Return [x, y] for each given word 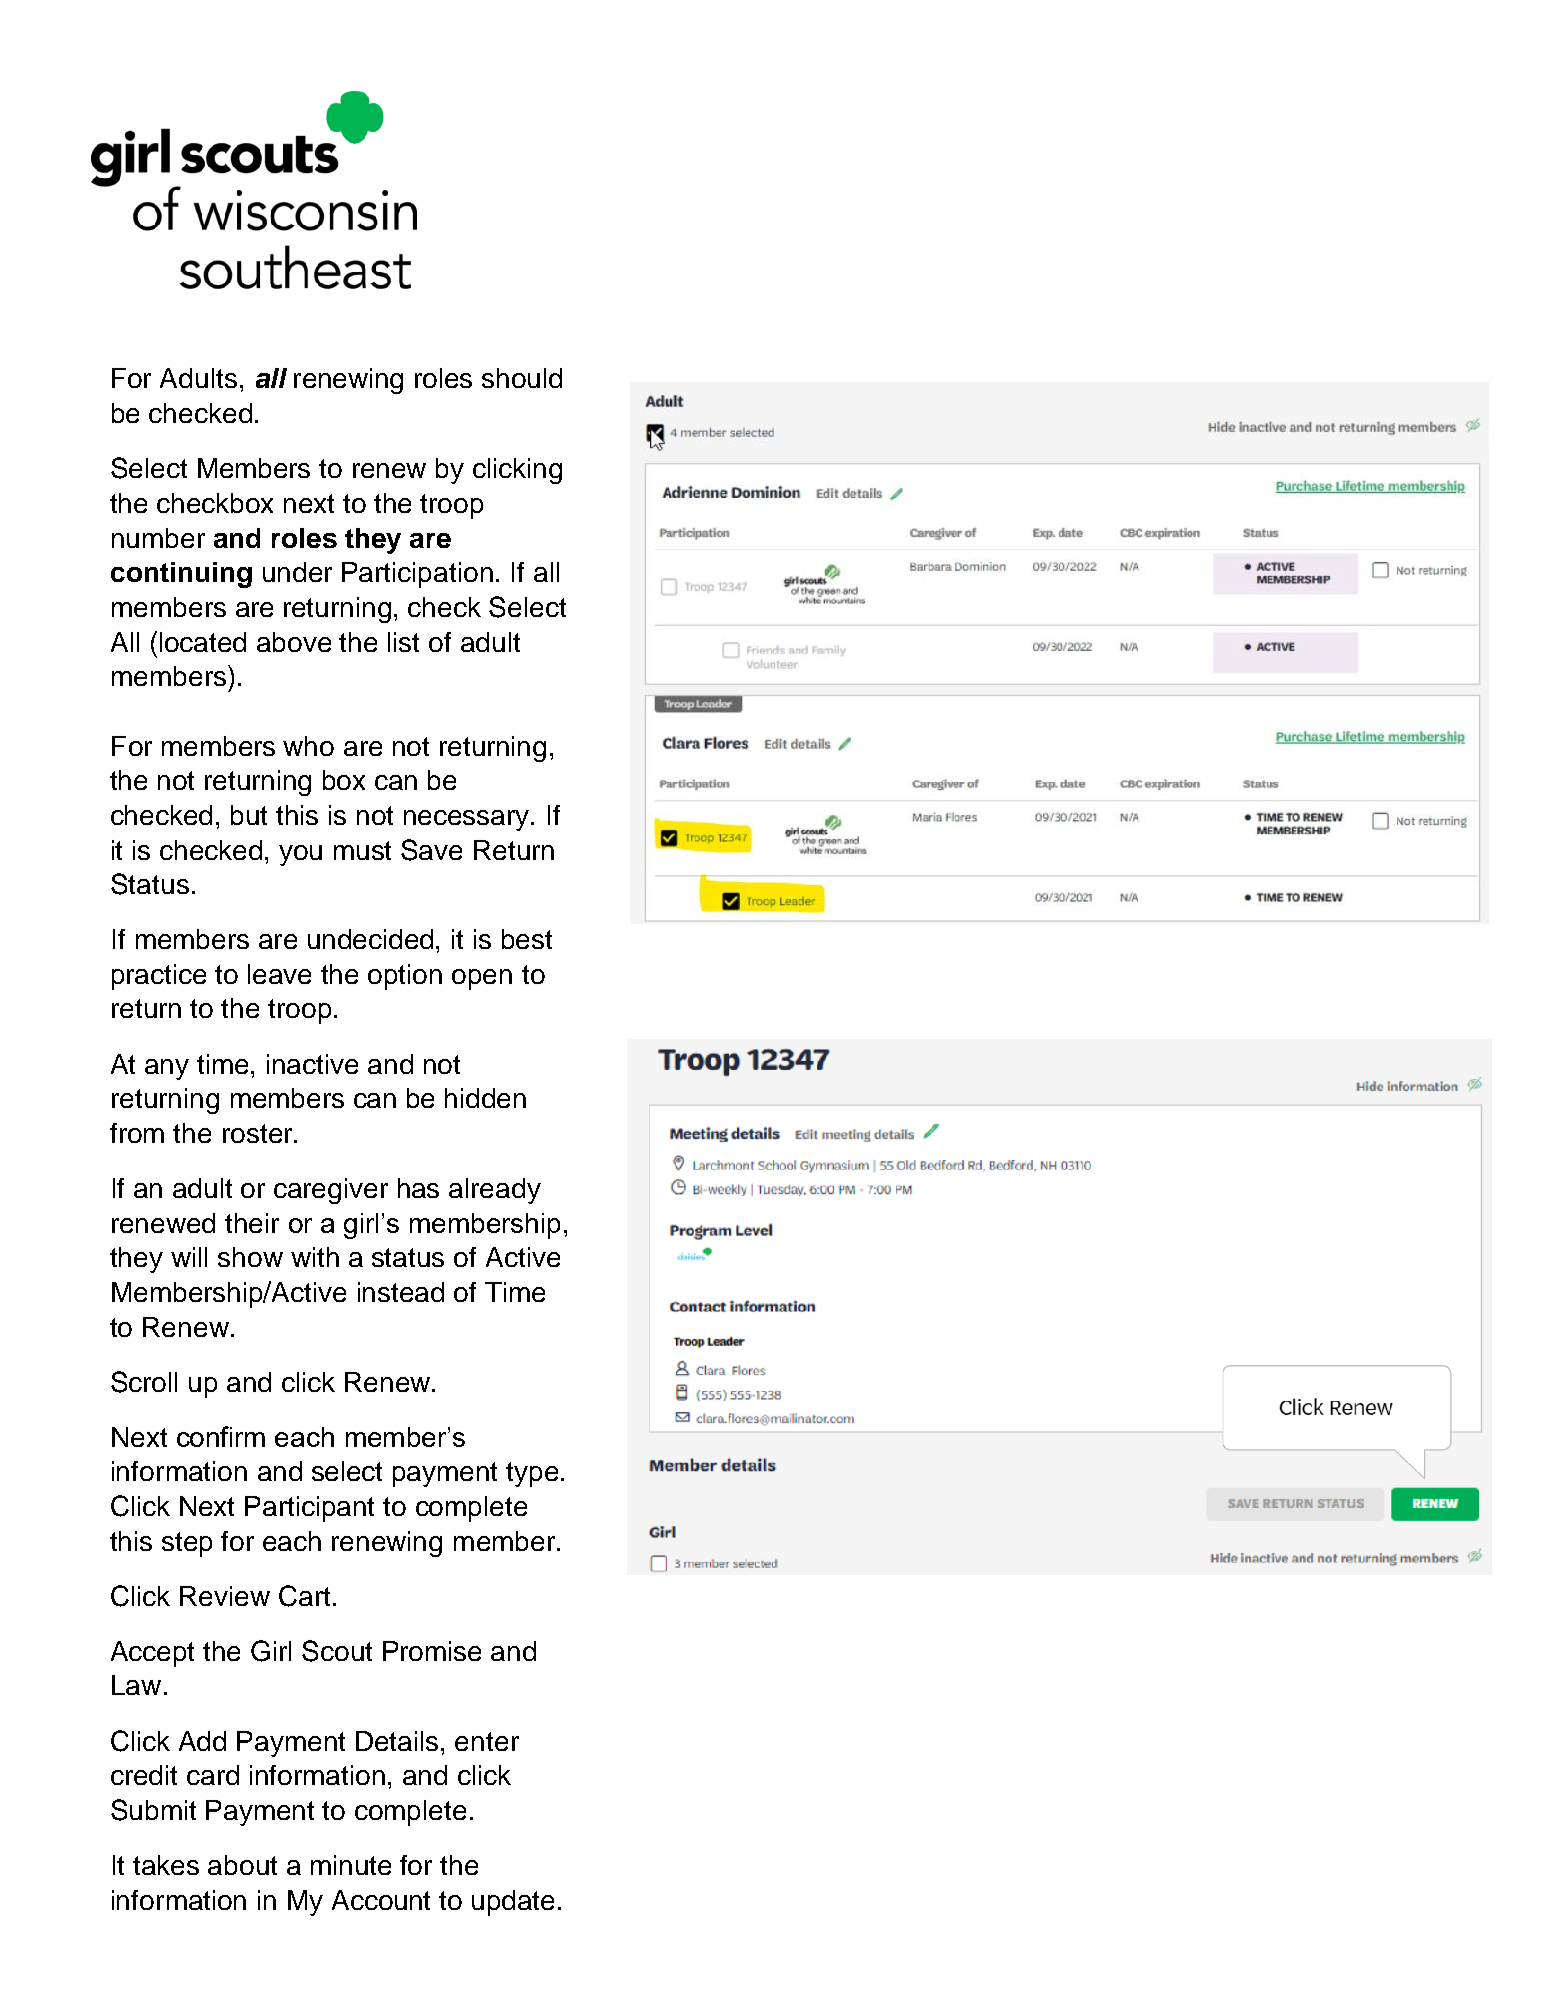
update [513, 1903]
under [297, 572]
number [158, 538]
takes [166, 1865]
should [522, 378]
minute [351, 1865]
